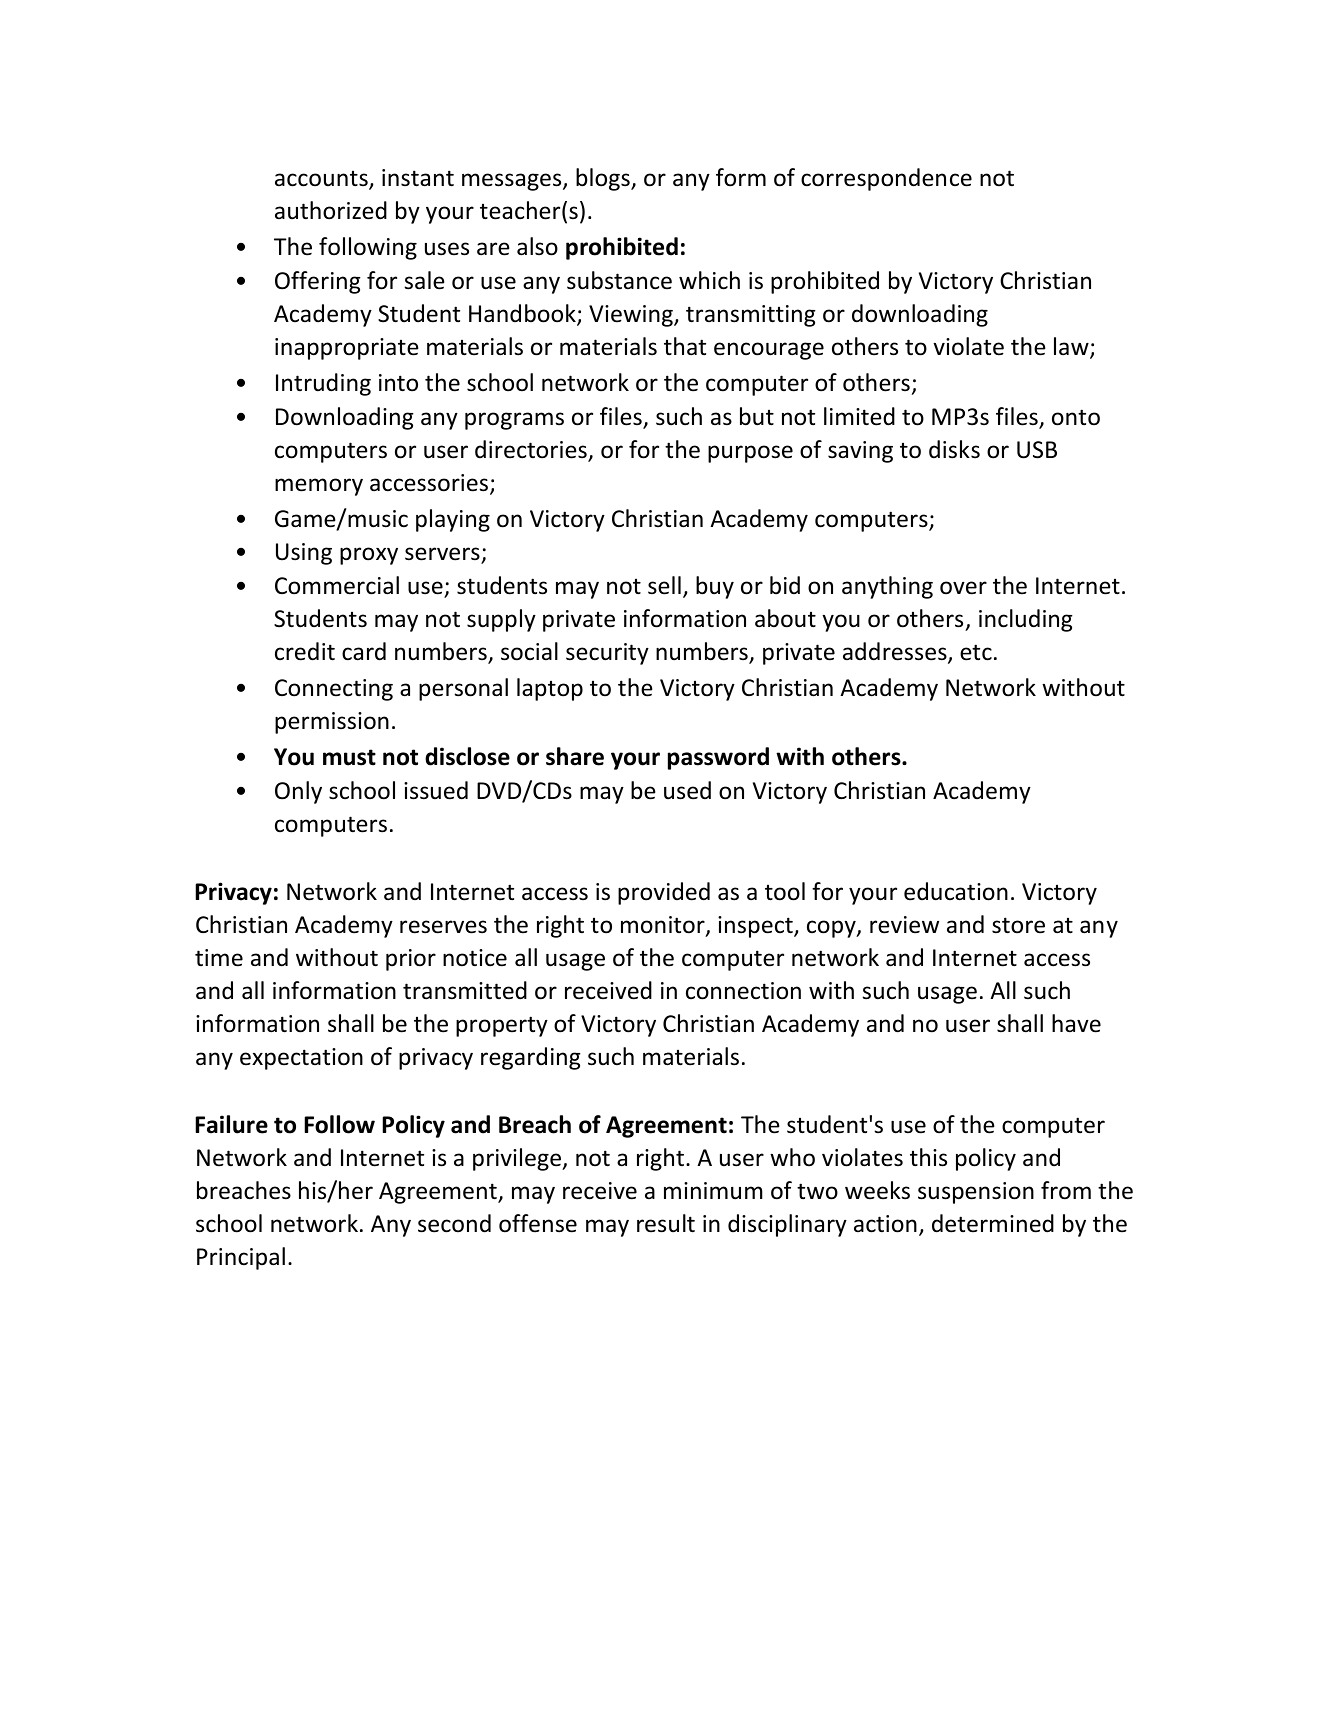 This screenshot has width=1330, height=1722. Describe the element at coordinates (993, 1223) in the screenshot. I see `determined` at that location.
